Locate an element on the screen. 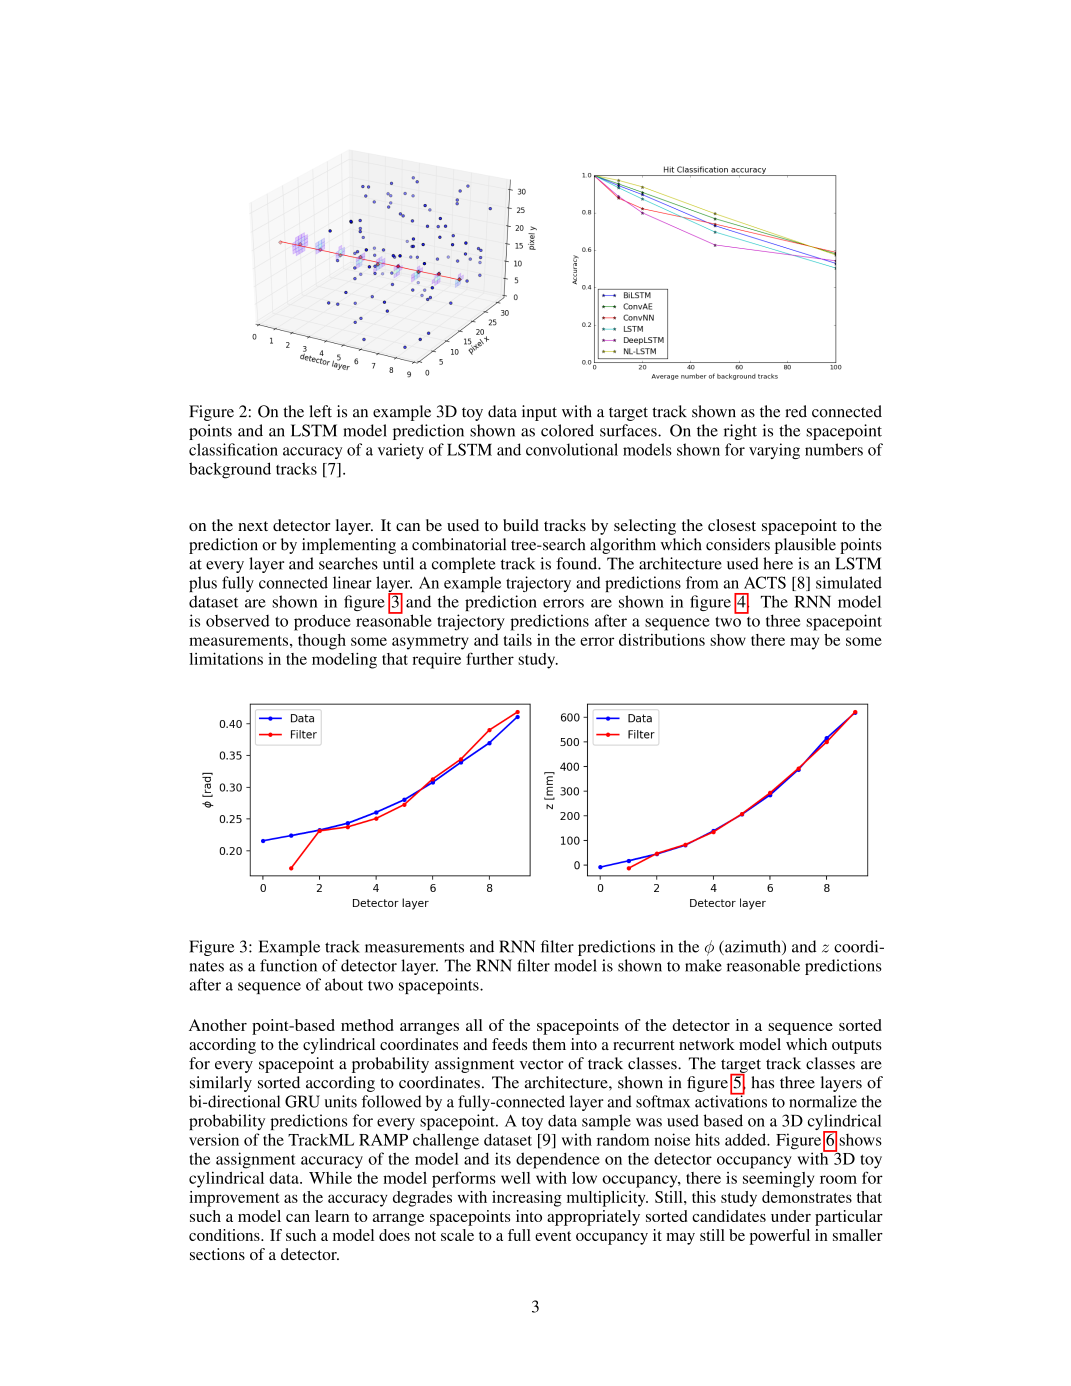 The width and height of the screenshot is (1071, 1386). learn is located at coordinates (332, 1216).
